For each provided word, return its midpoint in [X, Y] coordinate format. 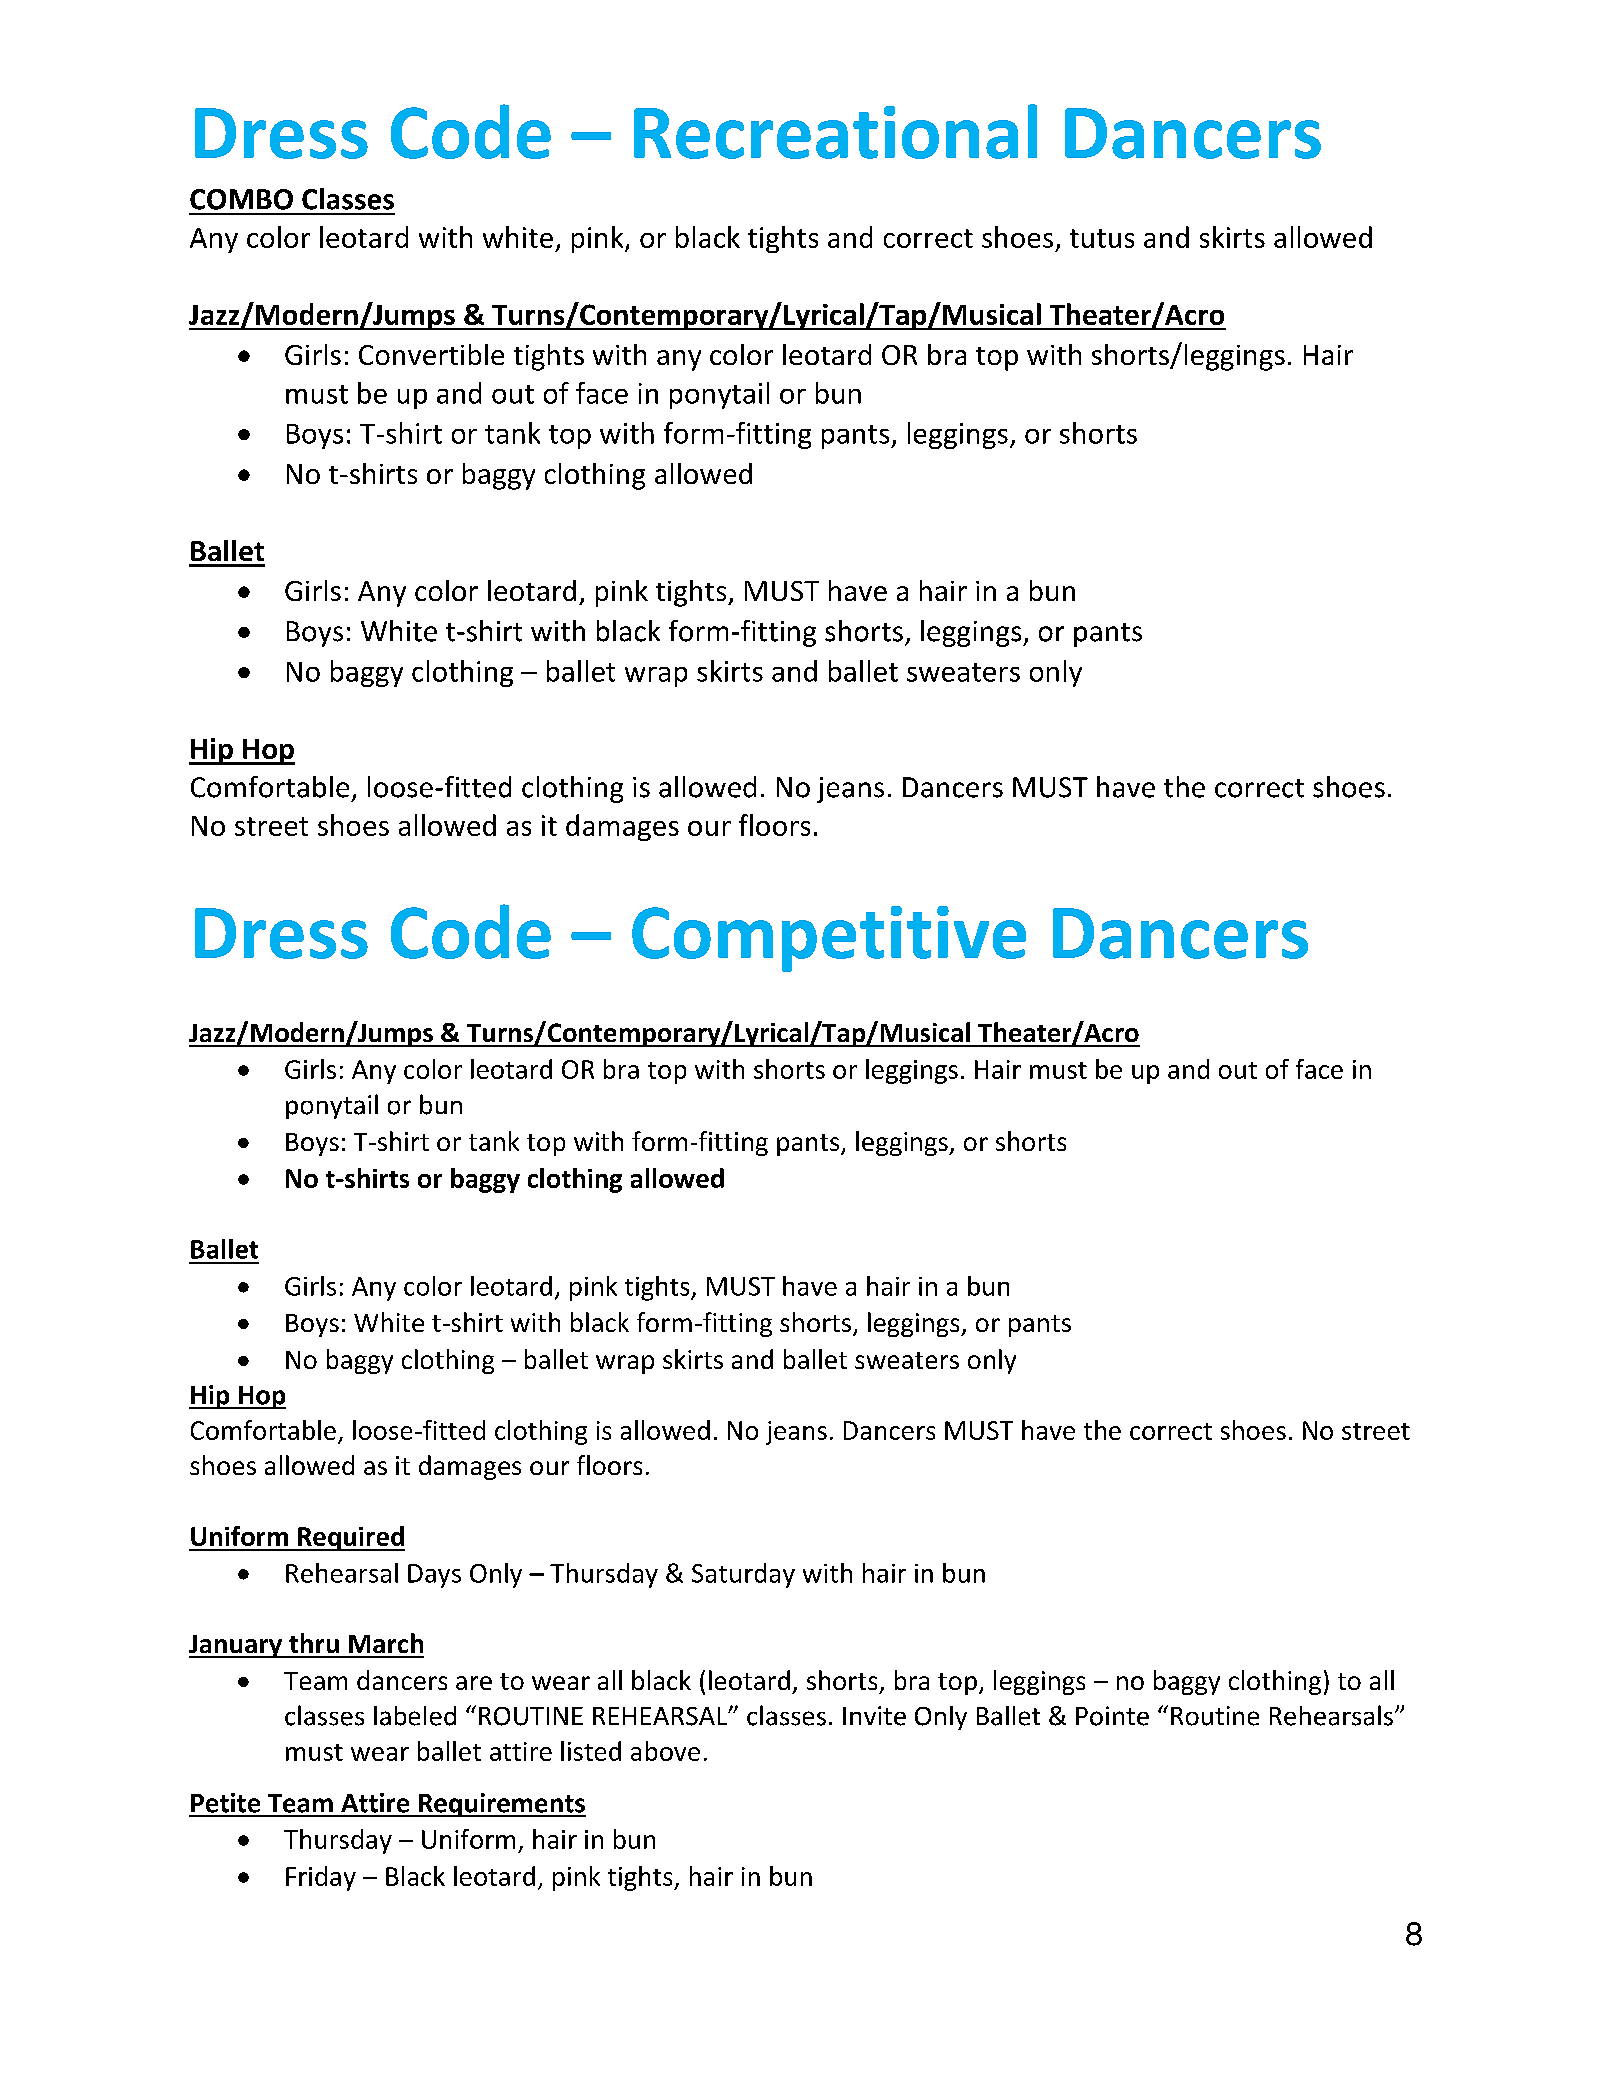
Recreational [835, 131]
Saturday [743, 1575]
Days [434, 1576]
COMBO [241, 199]
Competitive [829, 939]
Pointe [1112, 1716]
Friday [321, 1878]
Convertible [431, 354]
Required [350, 1538]
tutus [1102, 238]
